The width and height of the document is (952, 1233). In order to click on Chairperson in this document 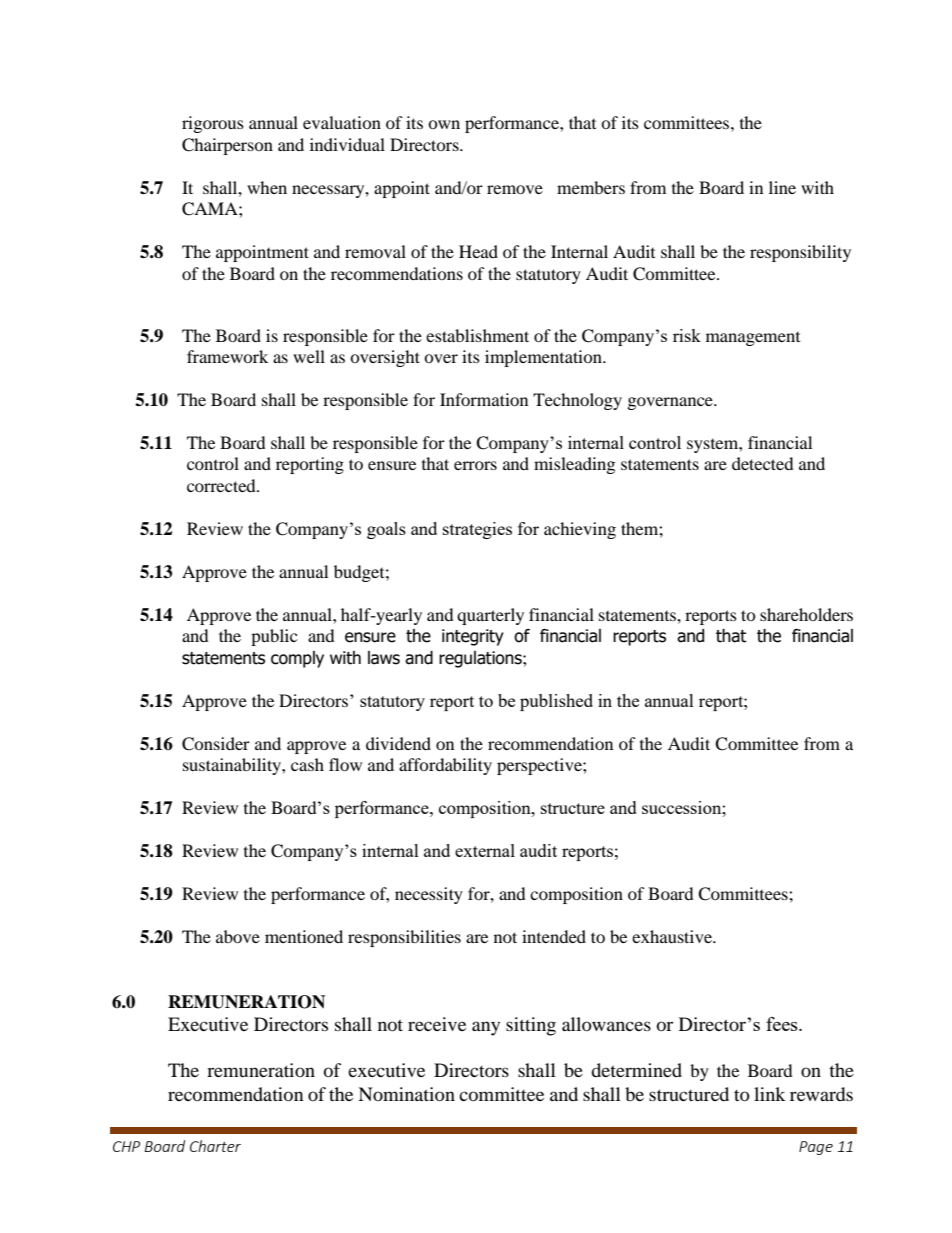, I will do `click(227, 146)`.
